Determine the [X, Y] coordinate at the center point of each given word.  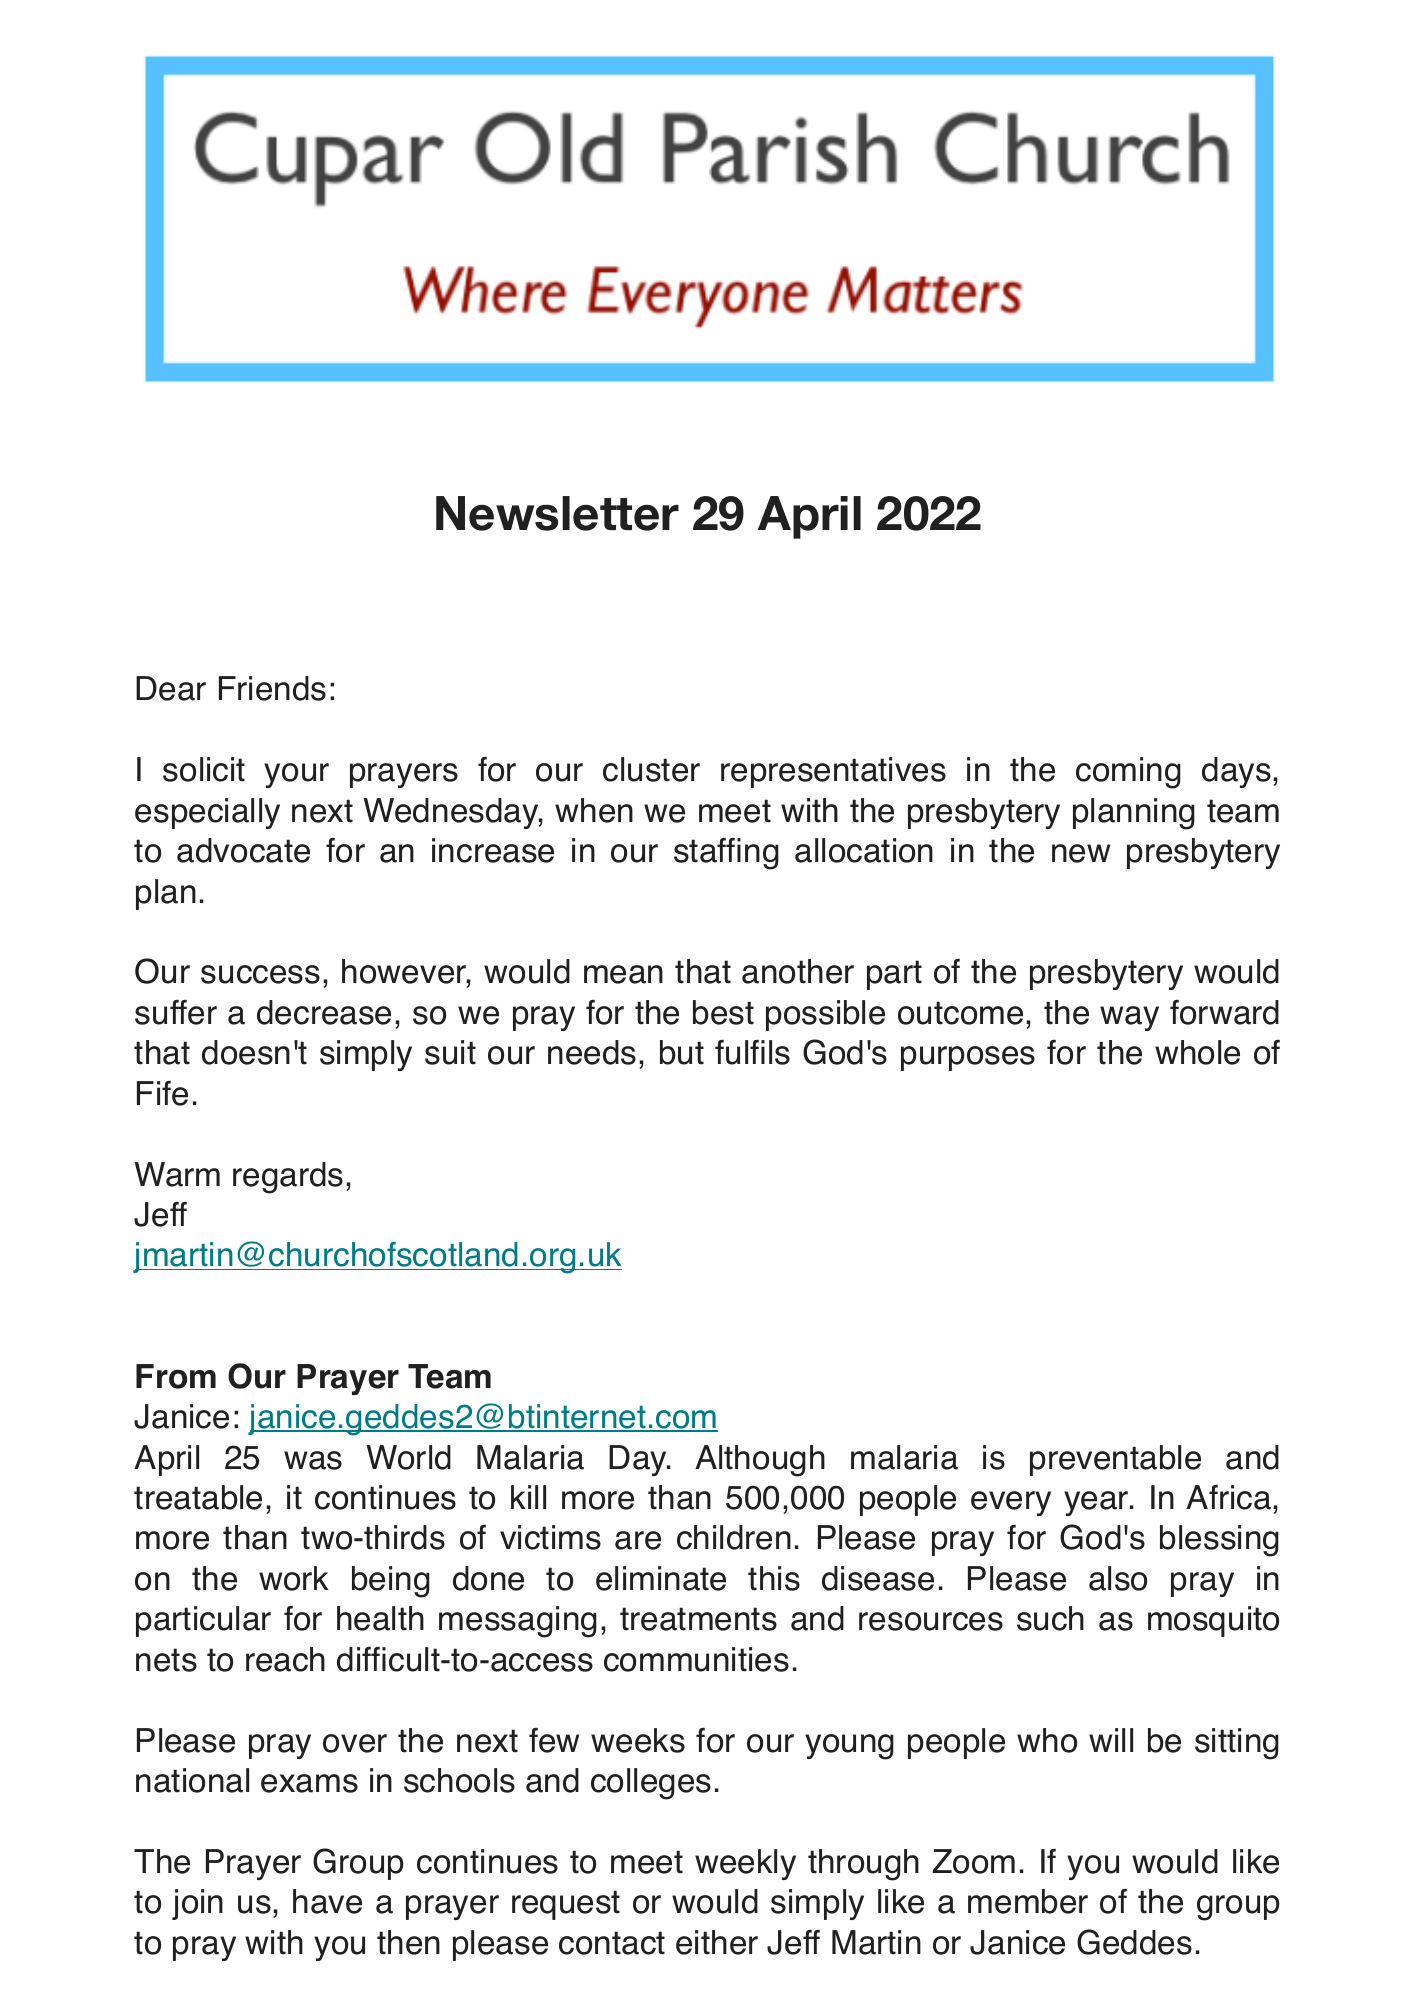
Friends [272, 688]
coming [1128, 773]
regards [288, 1178]
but [682, 1052]
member [1028, 1901]
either [717, 1942]
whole [1197, 1052]
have [327, 1901]
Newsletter [557, 513]
